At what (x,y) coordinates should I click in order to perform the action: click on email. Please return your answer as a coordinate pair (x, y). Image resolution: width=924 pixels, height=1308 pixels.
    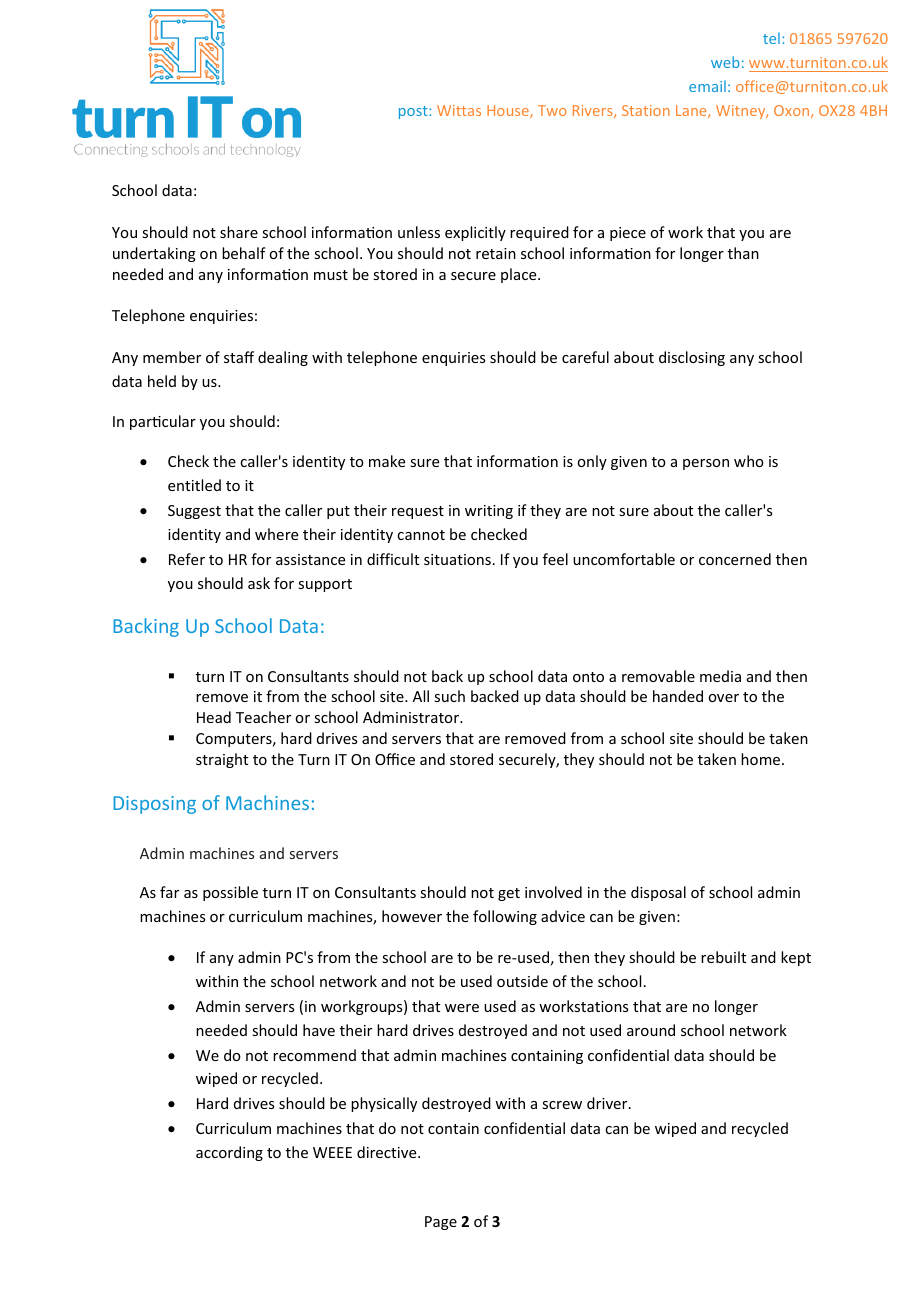
    Looking at the image, I should click on (707, 86).
